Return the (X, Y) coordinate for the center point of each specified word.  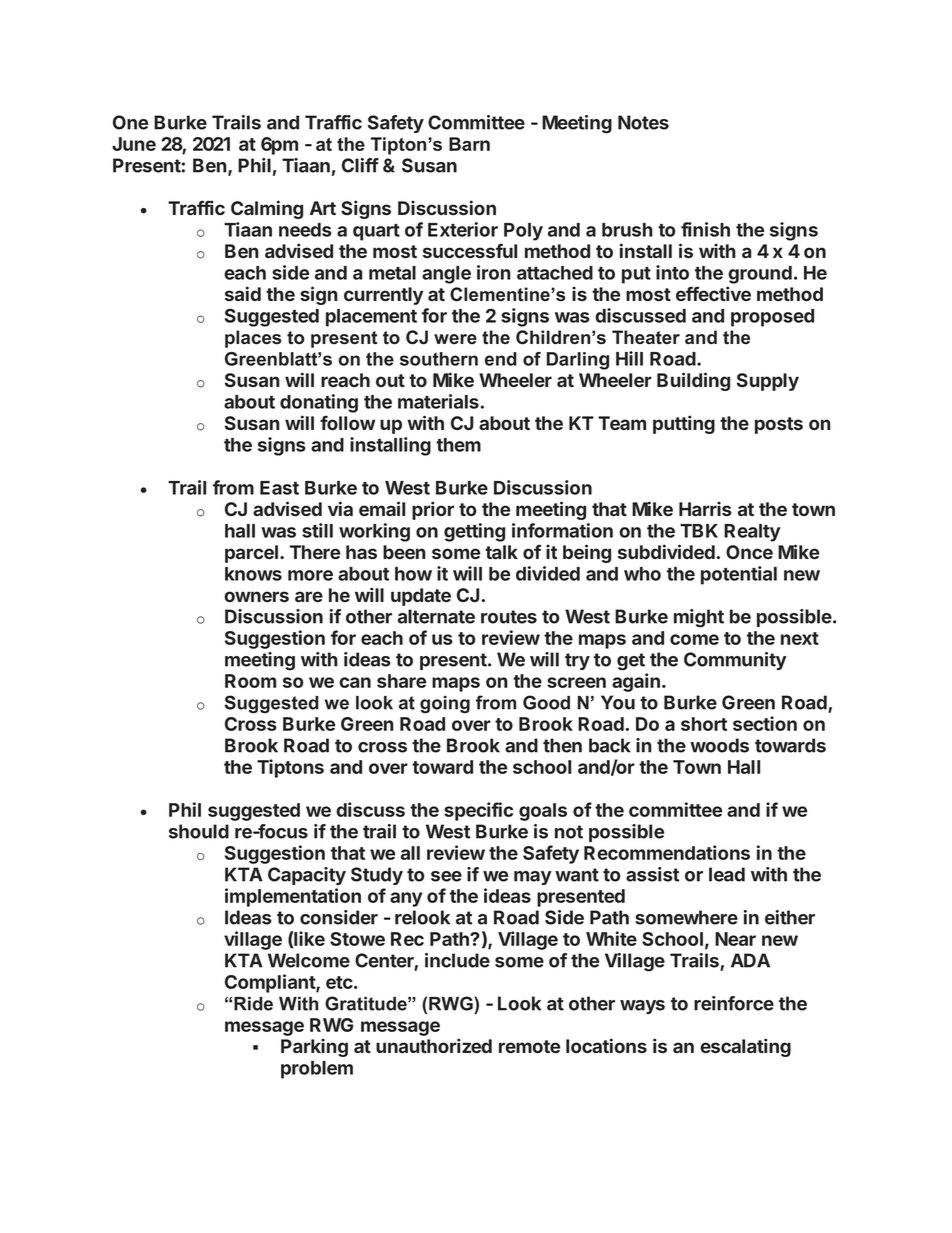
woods (719, 745)
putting (684, 424)
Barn (469, 144)
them (458, 445)
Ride (253, 1004)
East (279, 488)
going (445, 704)
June (134, 144)
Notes (643, 122)
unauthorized (434, 1045)
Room (250, 681)
